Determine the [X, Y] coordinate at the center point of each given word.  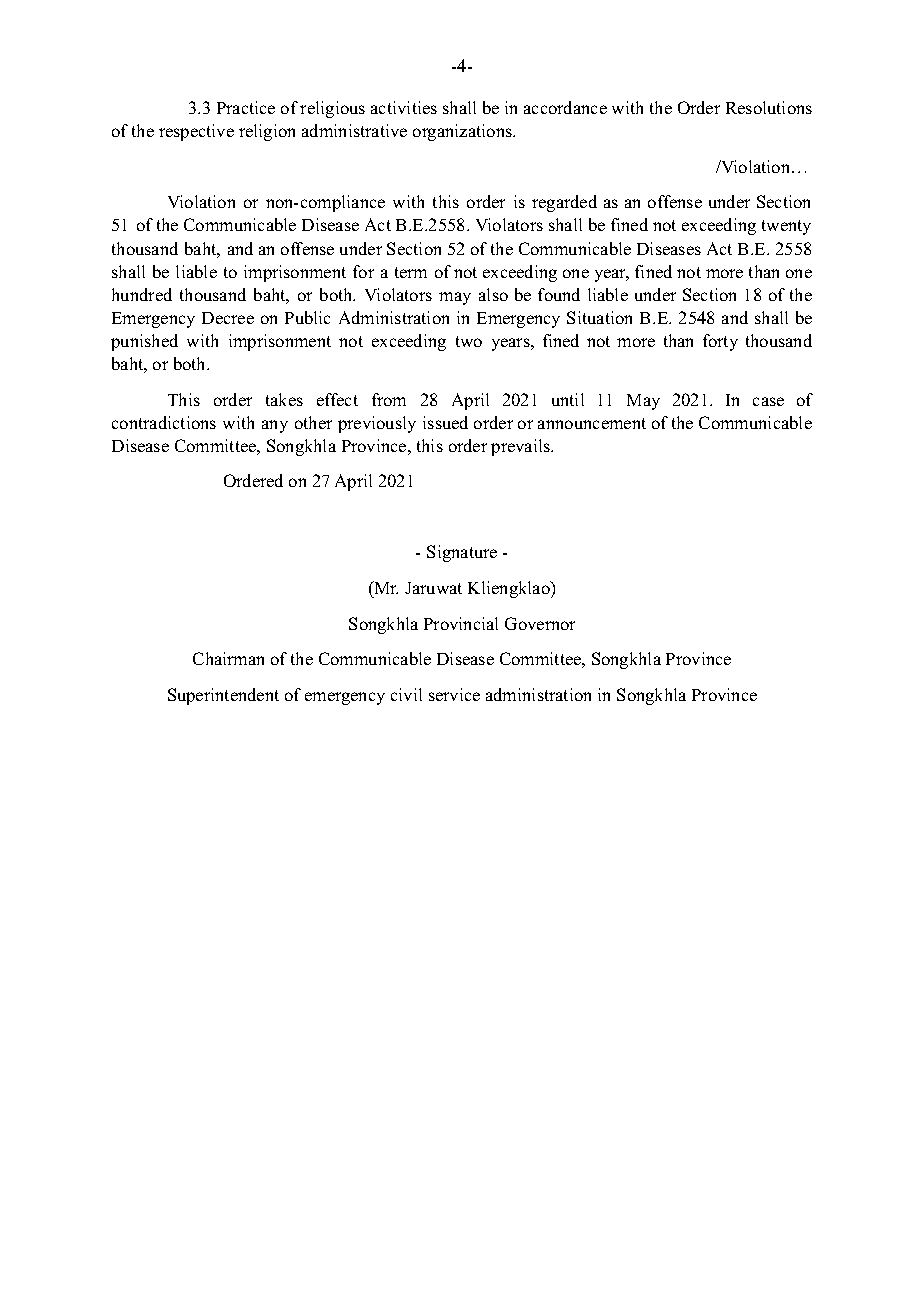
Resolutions [769, 107]
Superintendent [223, 696]
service [454, 694]
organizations [463, 132]
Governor [540, 623]
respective [196, 132]
